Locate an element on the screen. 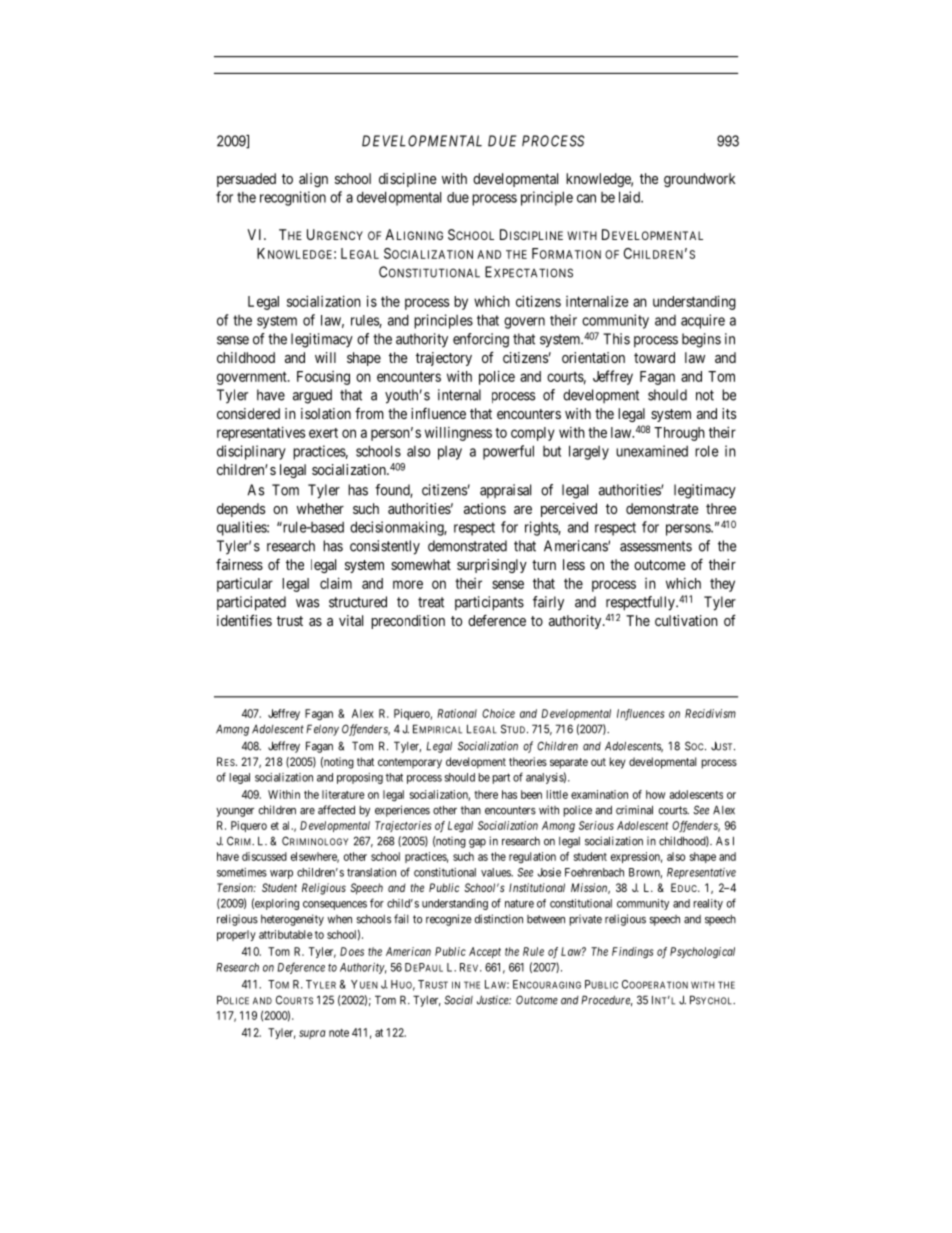  supra is located at coordinates (312, 1034).
